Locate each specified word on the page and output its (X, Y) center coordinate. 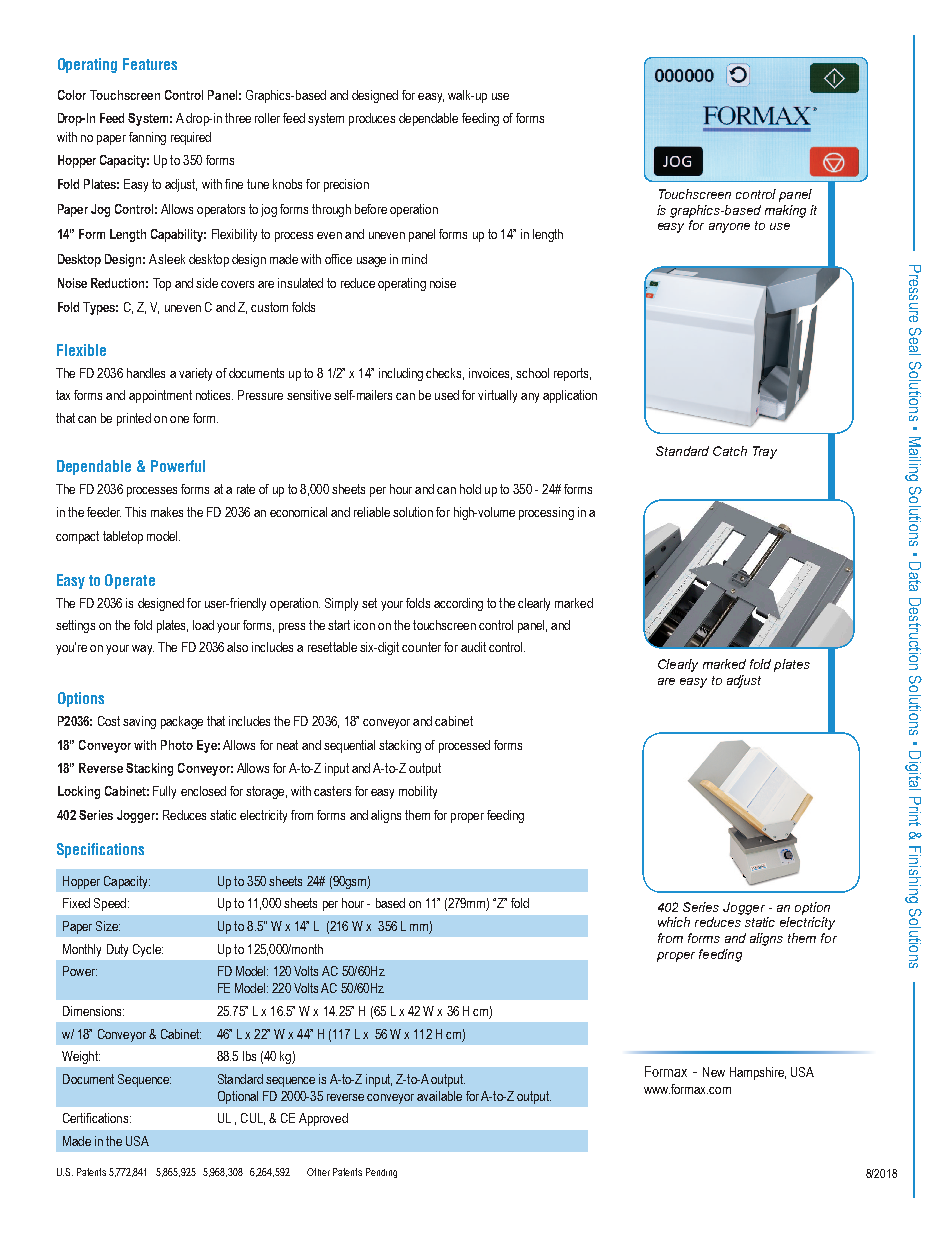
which (674, 922)
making (785, 211)
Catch (730, 451)
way (143, 650)
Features (150, 64)
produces (372, 119)
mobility (418, 792)
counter (421, 647)
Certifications (97, 1118)
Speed (110, 904)
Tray (765, 452)
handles (146, 373)
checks (445, 374)
